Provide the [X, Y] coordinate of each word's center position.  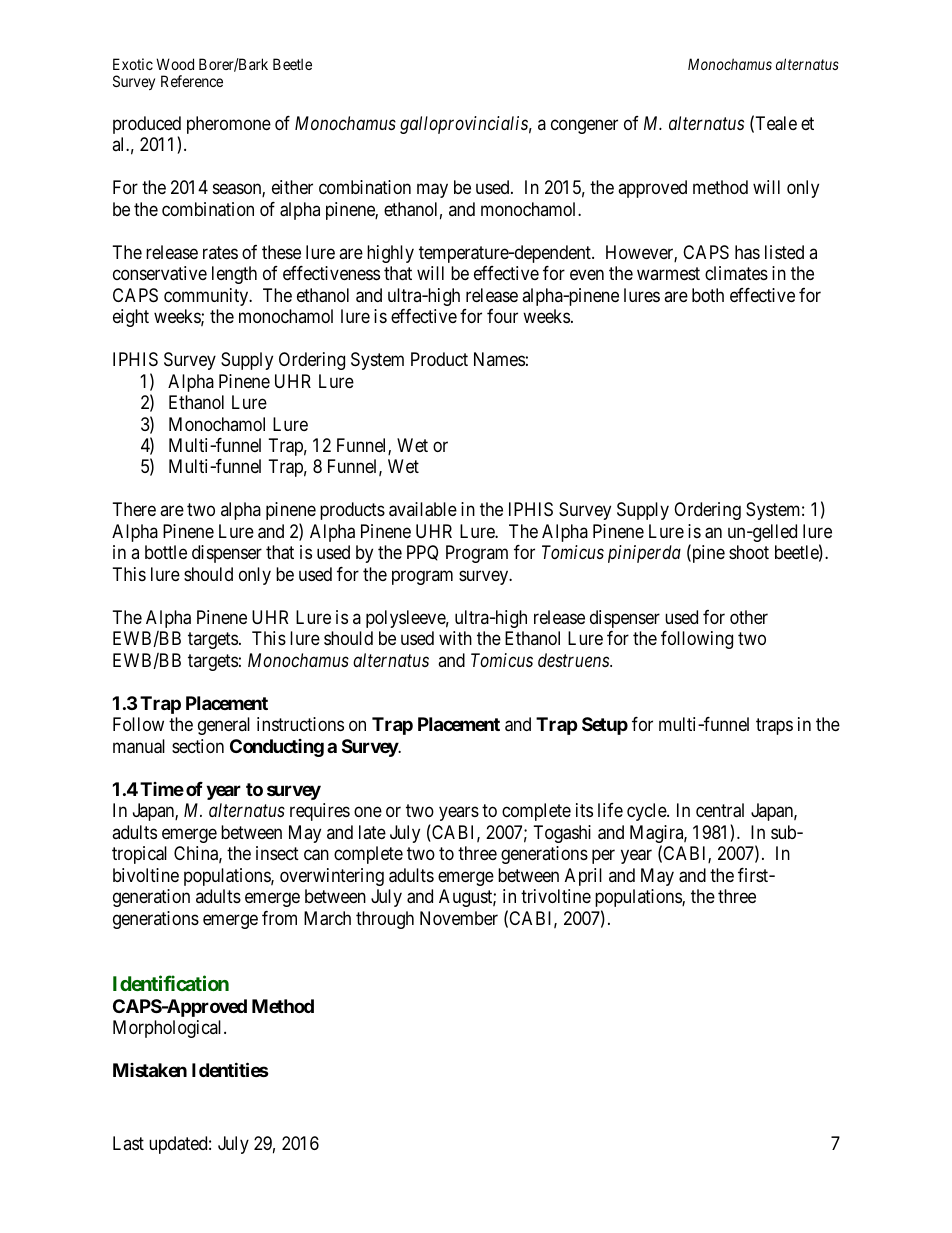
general [224, 726]
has [747, 252]
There [134, 509]
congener [584, 126]
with [455, 638]
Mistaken [150, 1070]
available [423, 509]
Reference [192, 81]
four [502, 316]
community [207, 297]
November [459, 918]
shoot [749, 552]
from [279, 918]
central [720, 810]
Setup [605, 726]
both [708, 295]
